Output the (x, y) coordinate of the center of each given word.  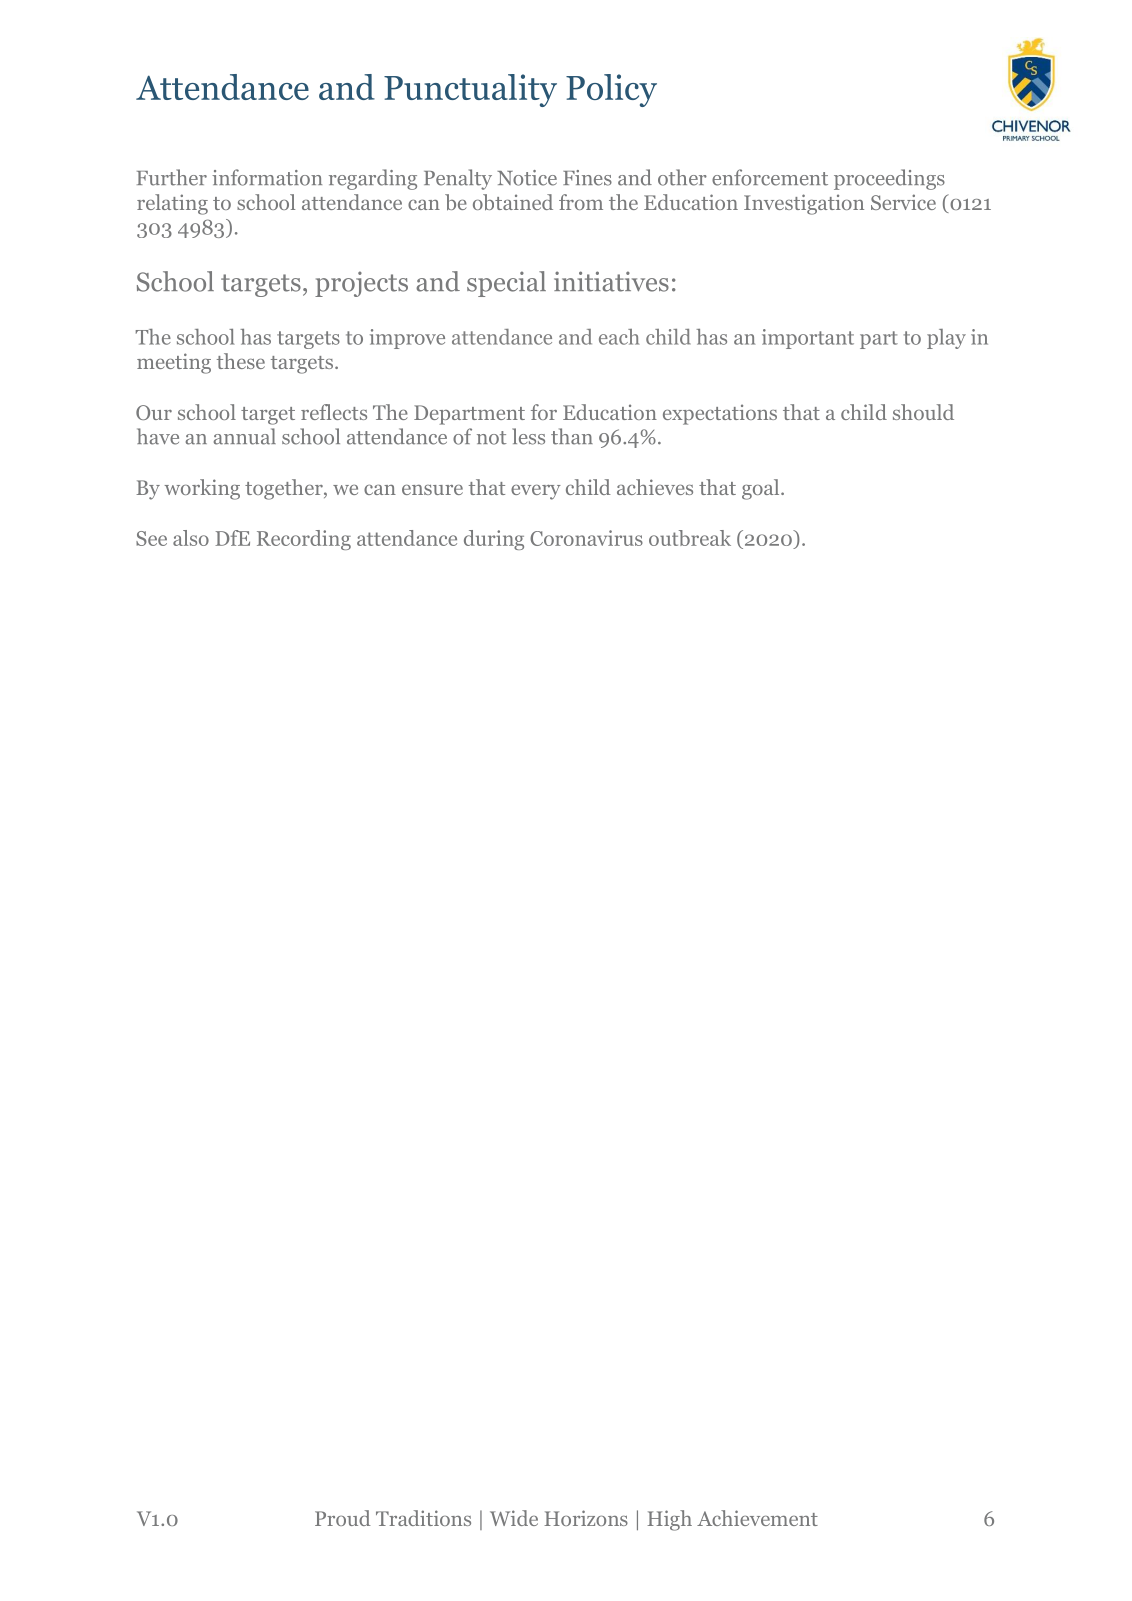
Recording (304, 540)
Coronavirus (586, 538)
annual (245, 436)
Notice (527, 178)
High (669, 1520)
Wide (514, 1518)
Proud (343, 1518)
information (267, 177)
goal (762, 489)
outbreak (690, 538)
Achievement (757, 1518)
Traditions (423, 1518)
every (536, 492)
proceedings (889, 179)
